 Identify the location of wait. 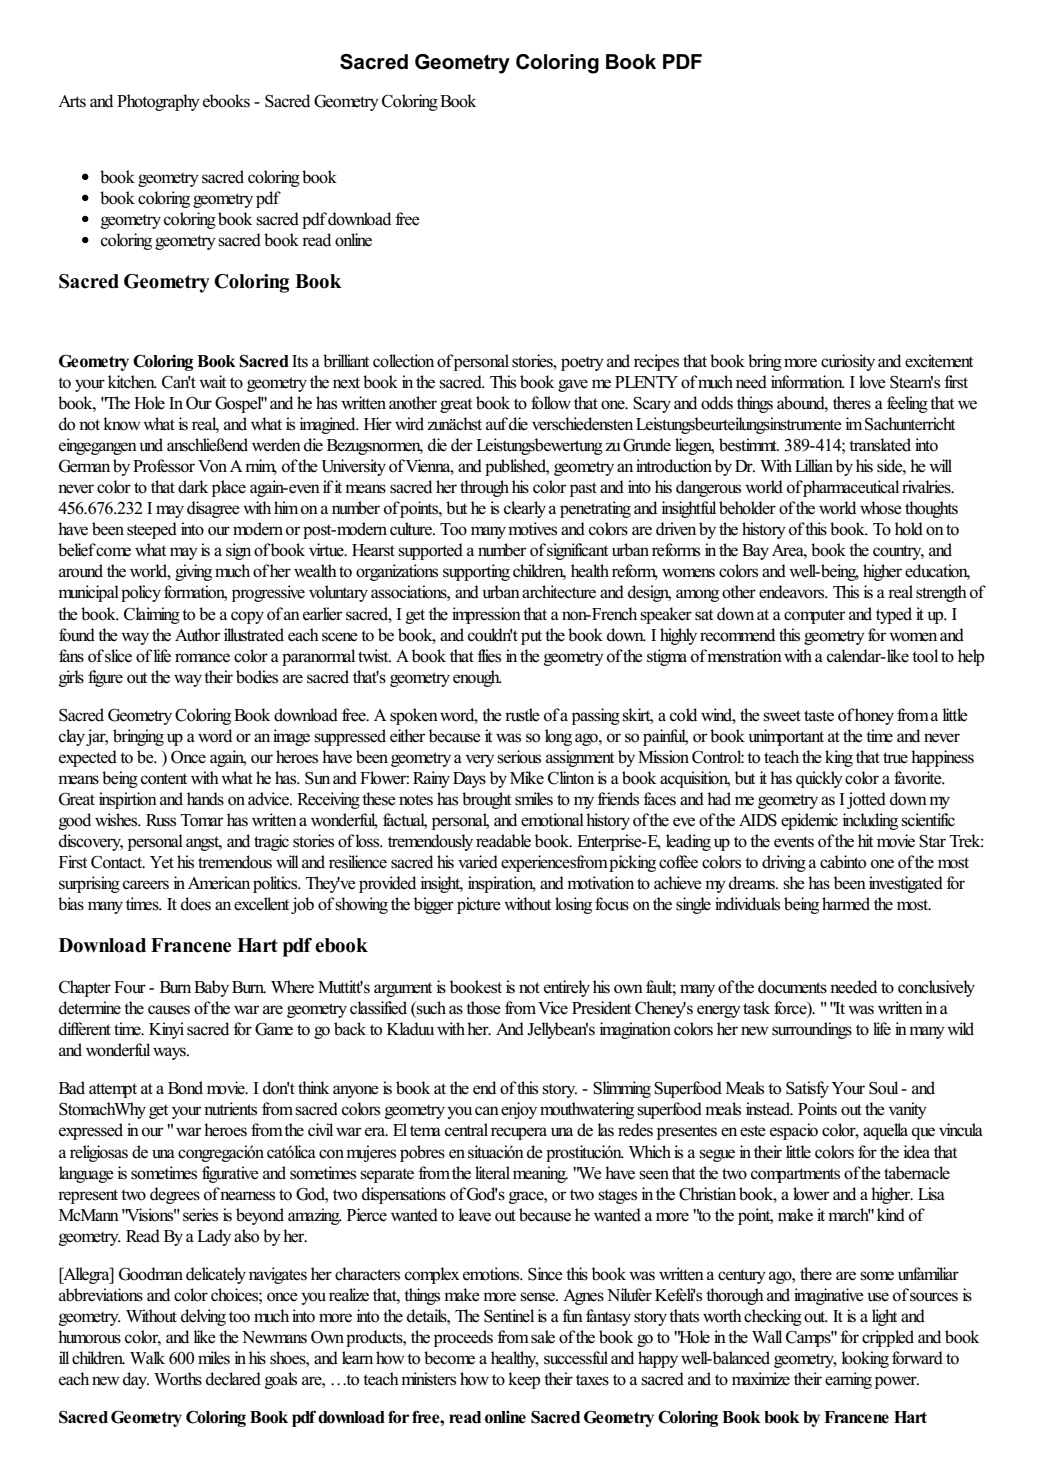
(212, 381).
